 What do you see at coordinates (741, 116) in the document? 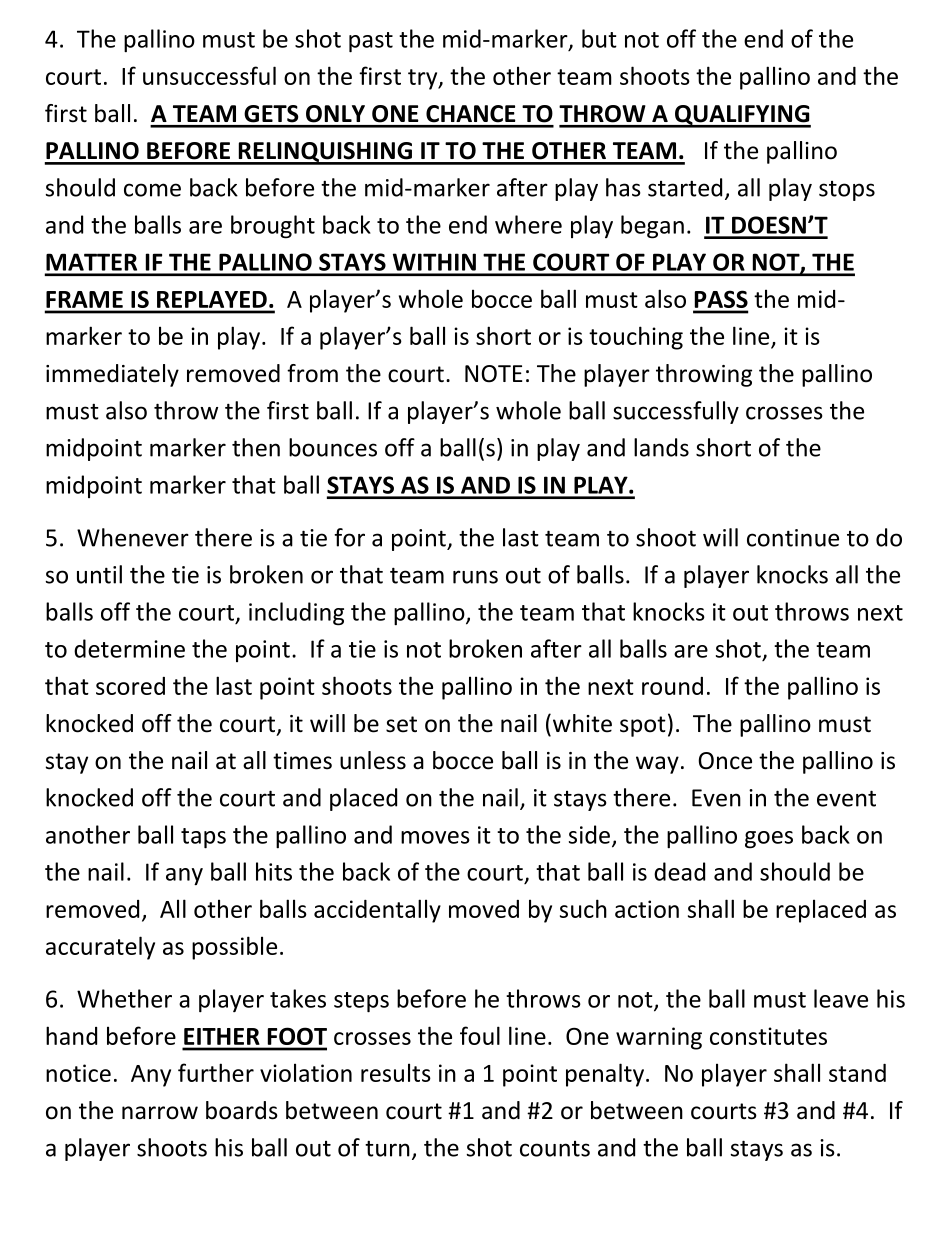
I see `QUALIFYING` at bounding box center [741, 116].
